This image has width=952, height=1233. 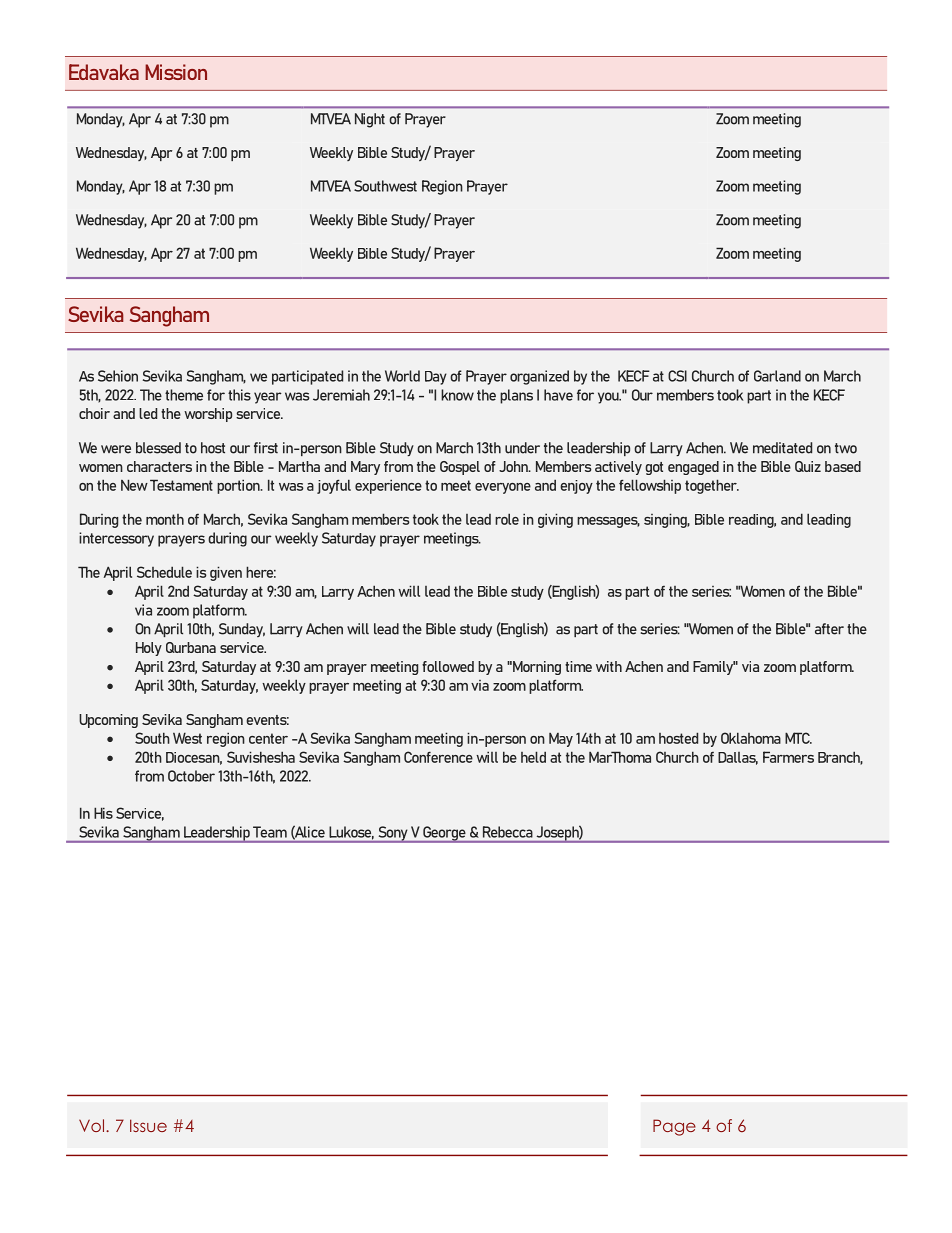 What do you see at coordinates (829, 629) in the image?
I see `after` at bounding box center [829, 629].
